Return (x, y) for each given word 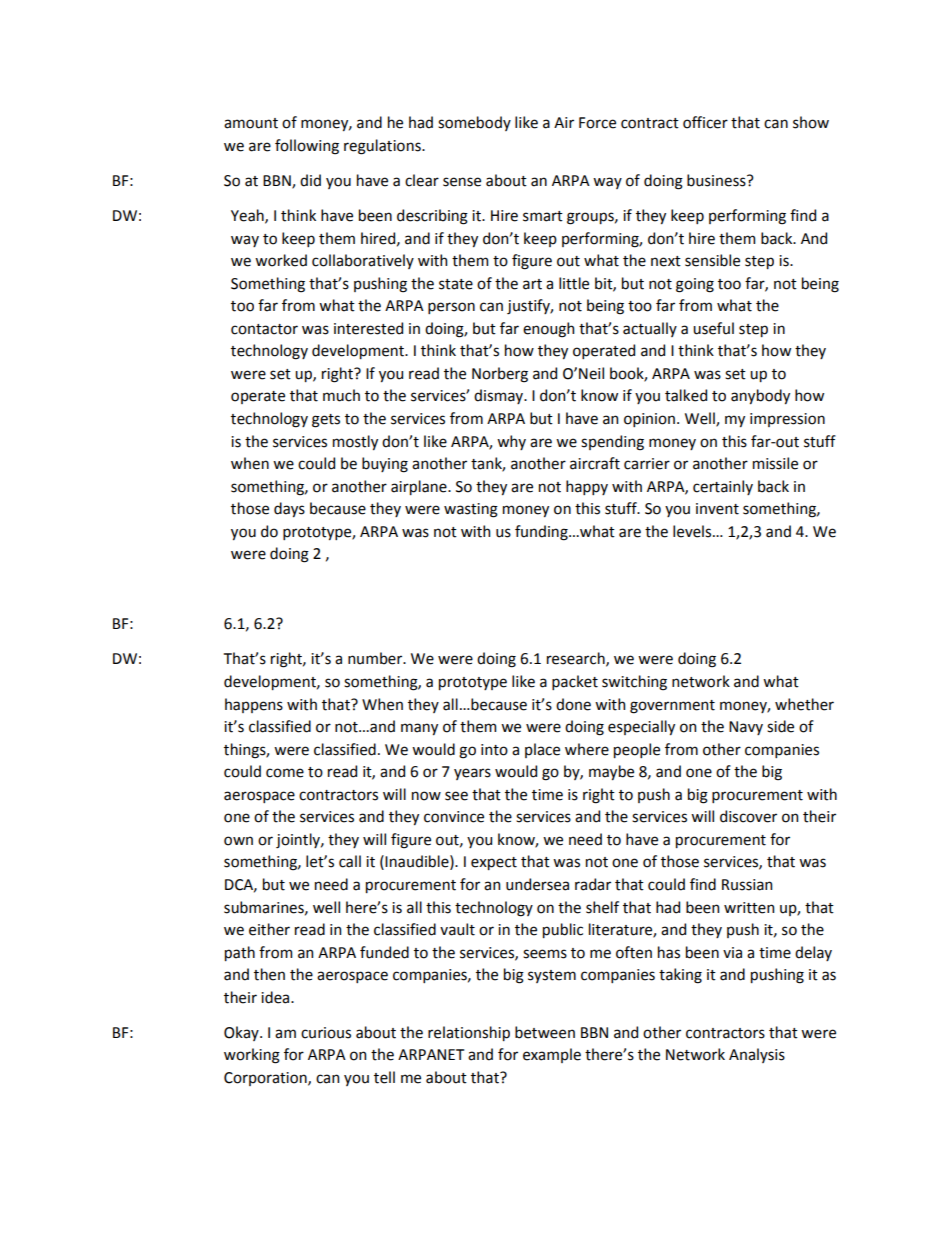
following (307, 147)
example (552, 1055)
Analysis (757, 1055)
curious (326, 1033)
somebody (474, 123)
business (717, 180)
